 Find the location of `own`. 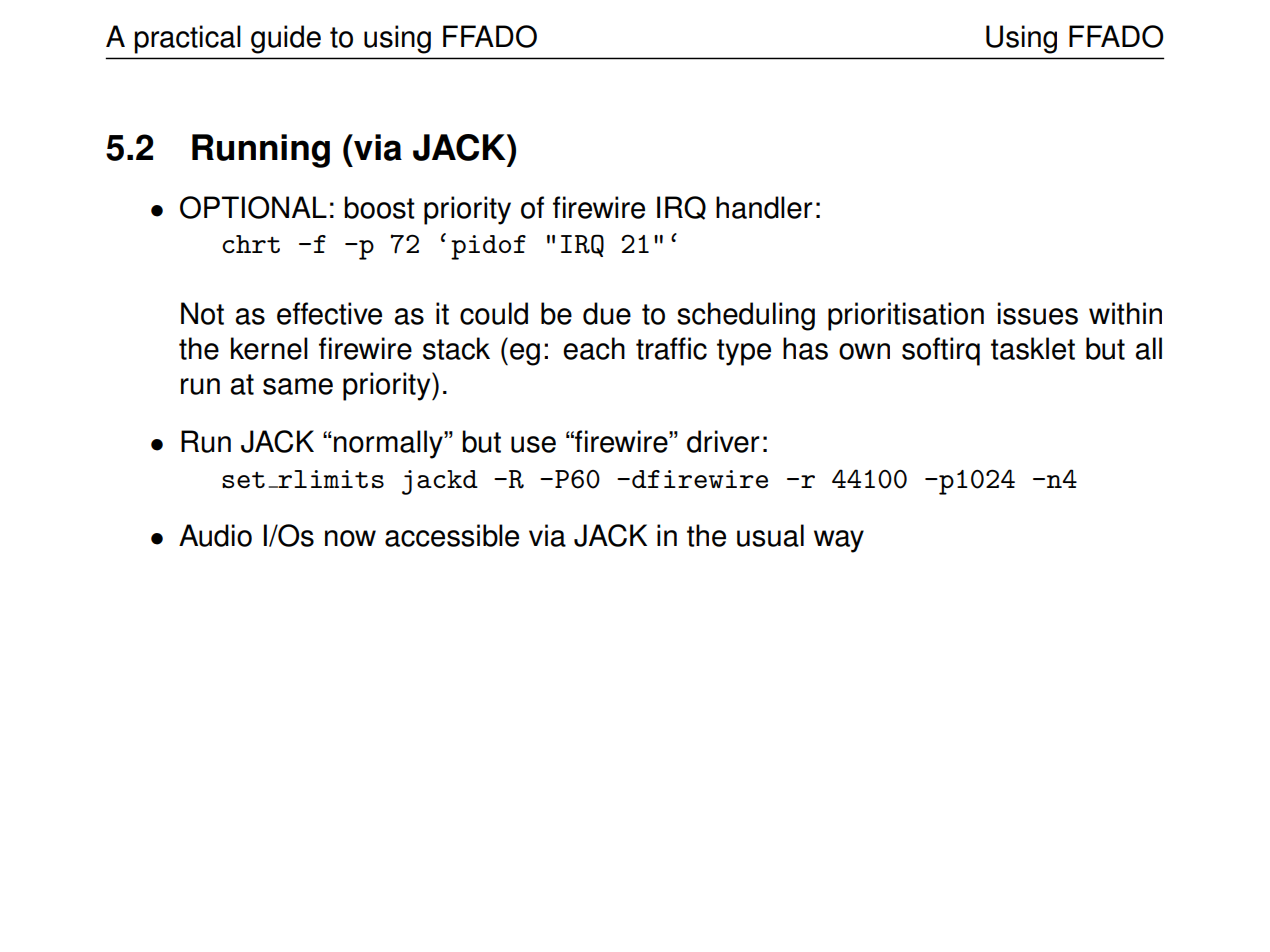

own is located at coordinates (864, 351).
